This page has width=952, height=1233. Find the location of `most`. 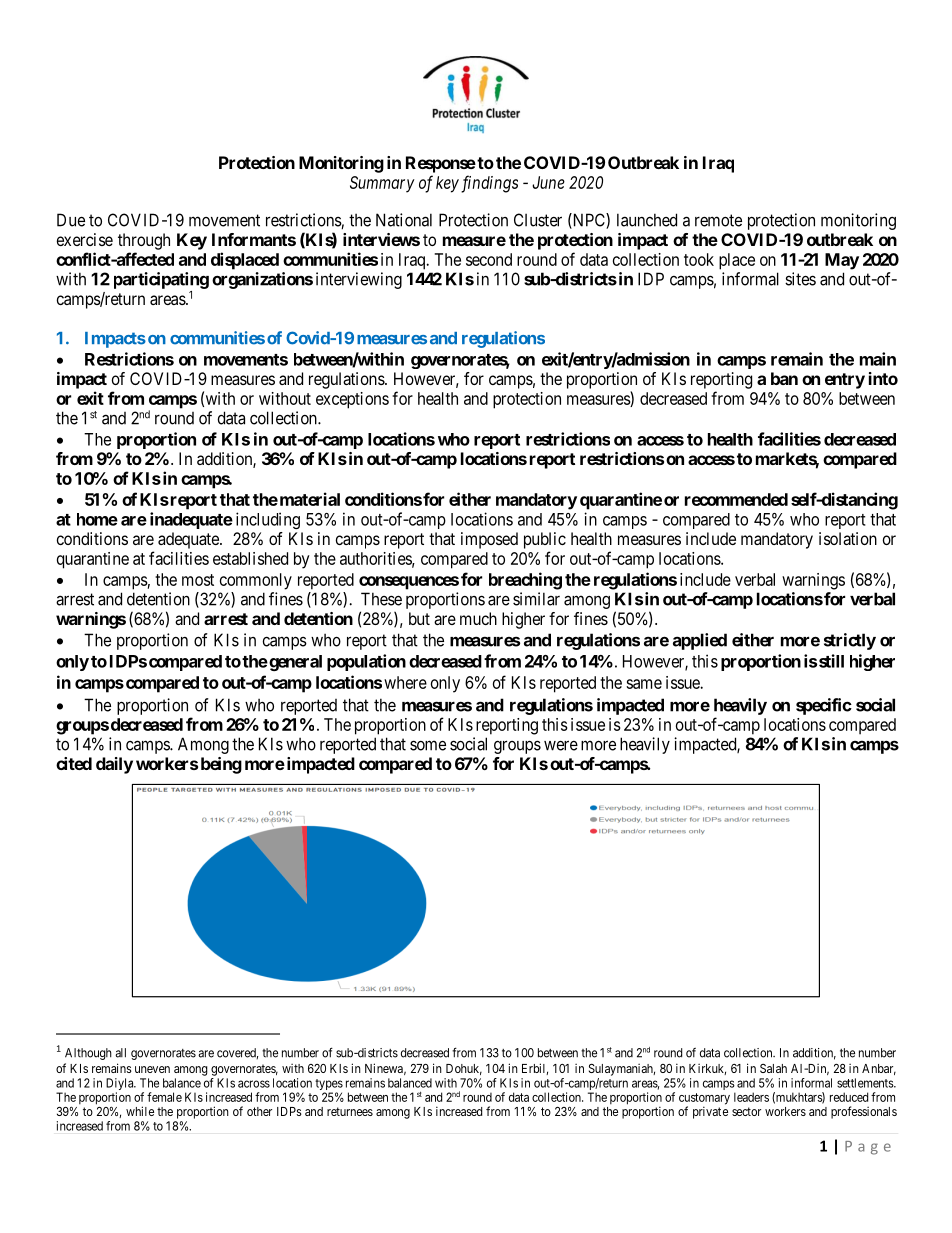

most is located at coordinates (198, 580).
